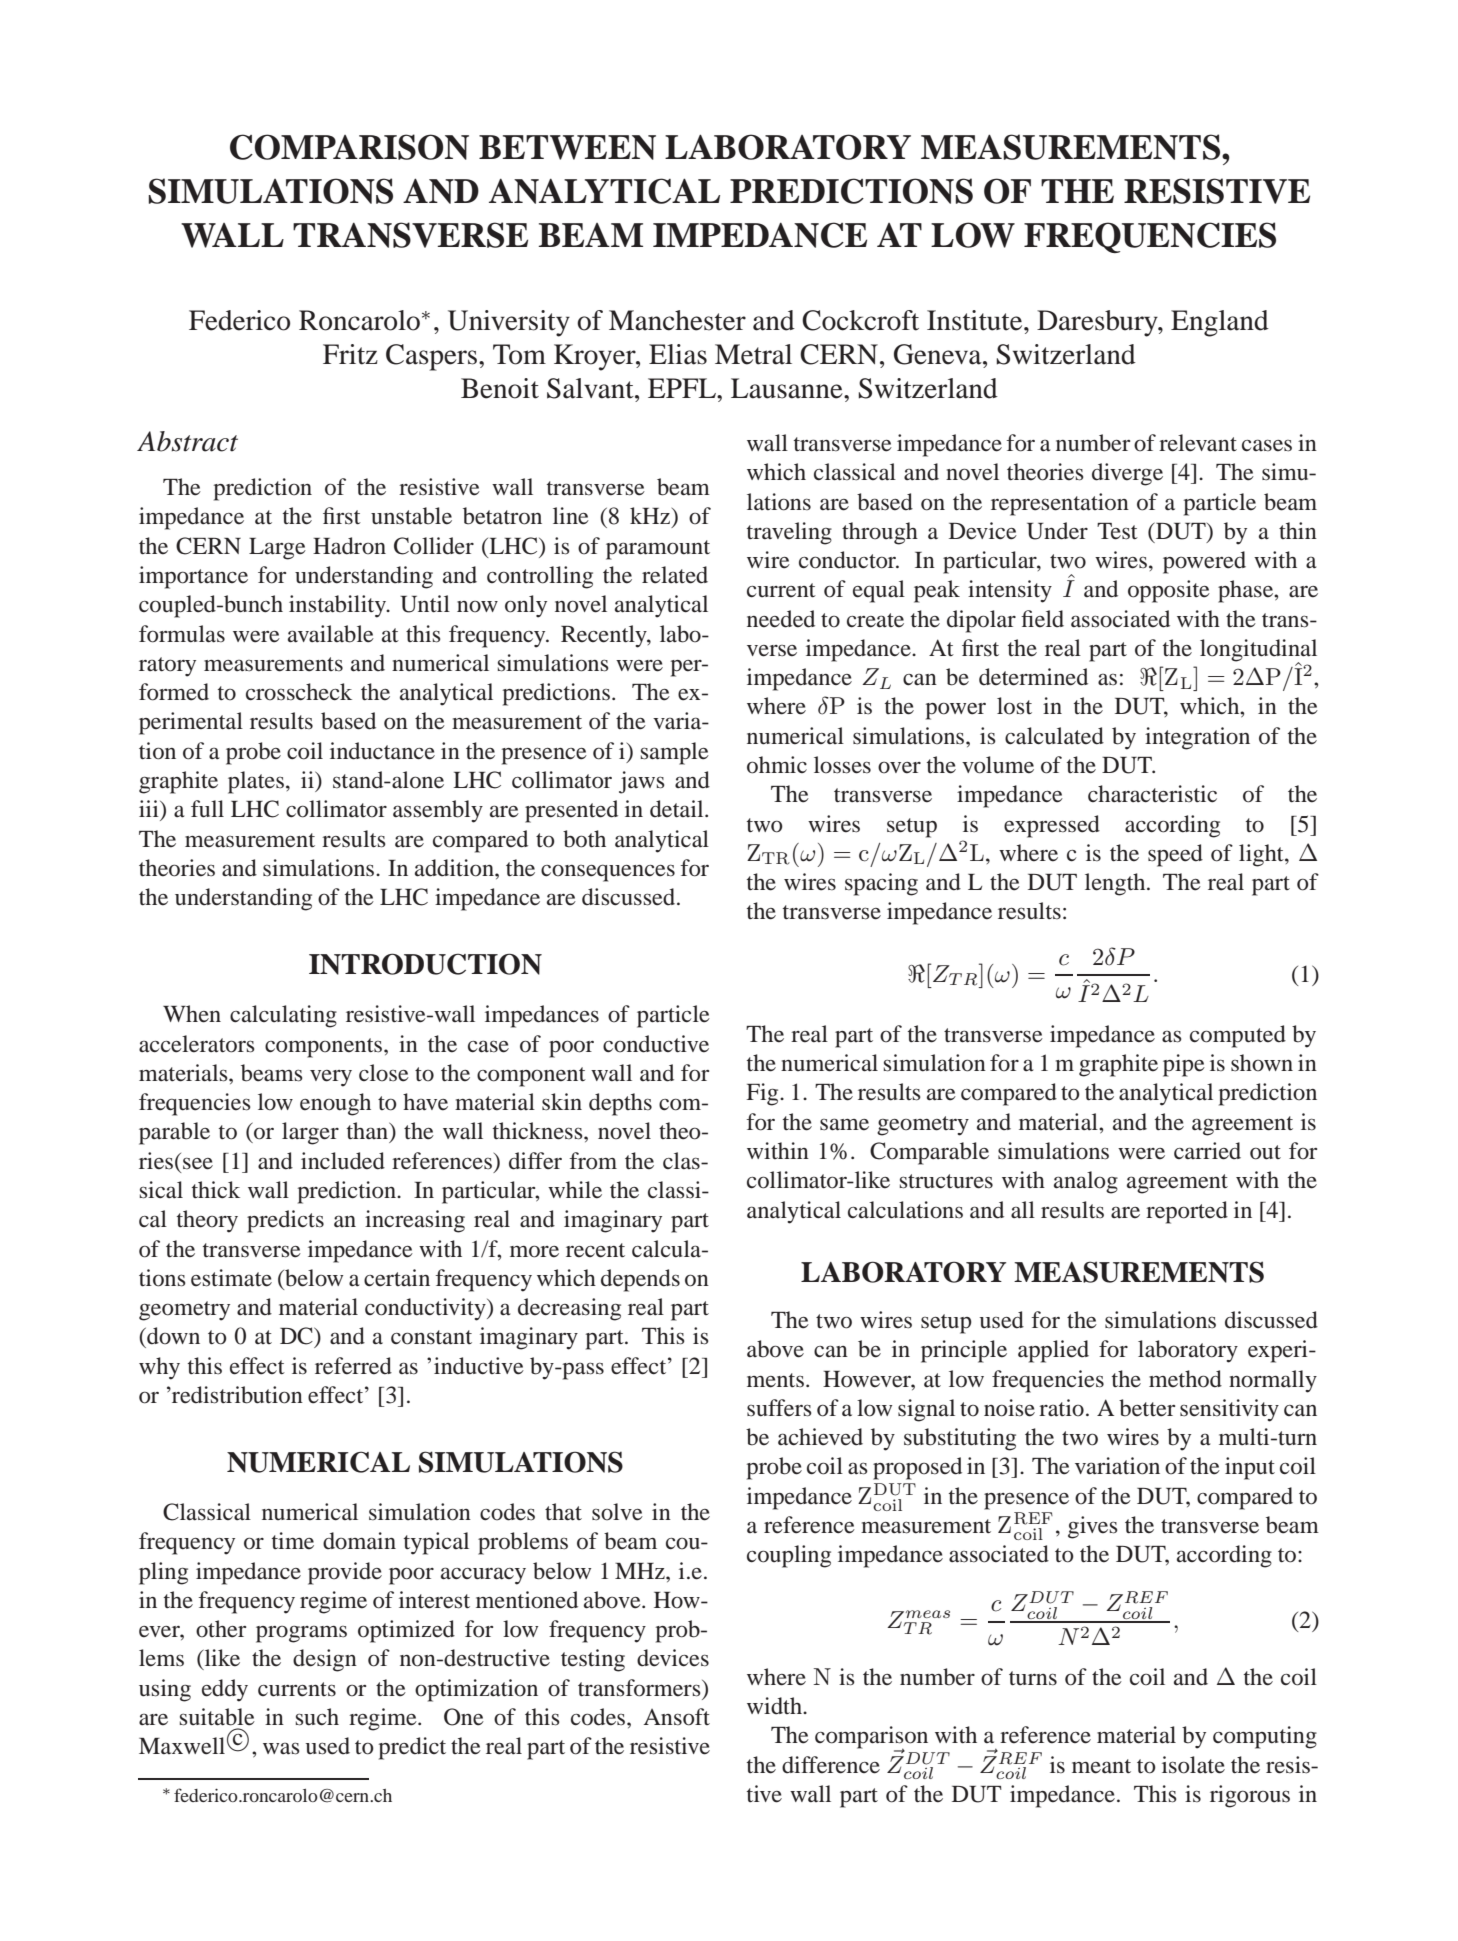 This page has width=1458, height=1941. I want to click on width, so click(775, 1706).
